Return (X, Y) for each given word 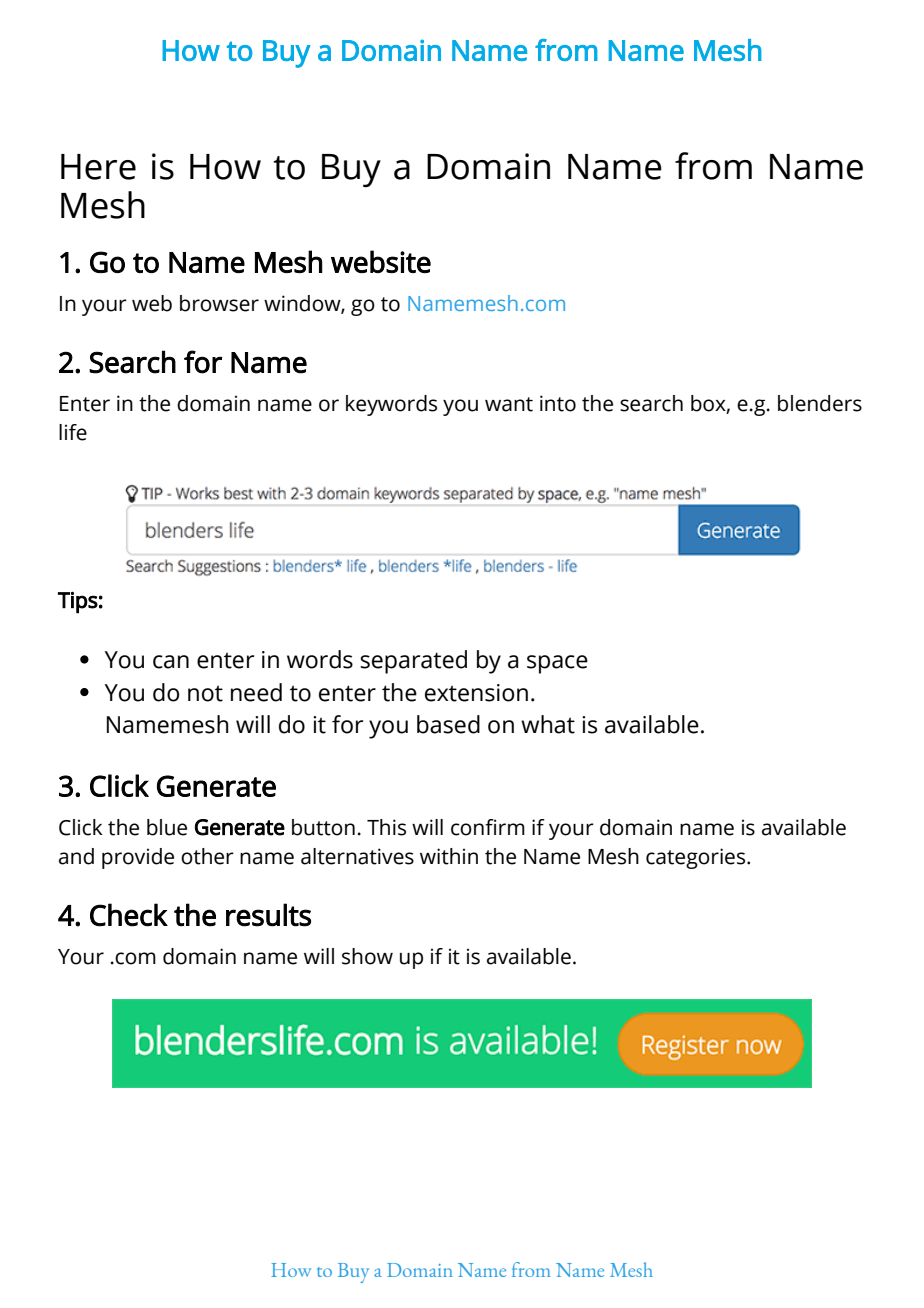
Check (129, 915)
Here (98, 167)
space (557, 664)
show (367, 956)
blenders (820, 403)
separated (413, 662)
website (381, 261)
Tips (78, 602)
